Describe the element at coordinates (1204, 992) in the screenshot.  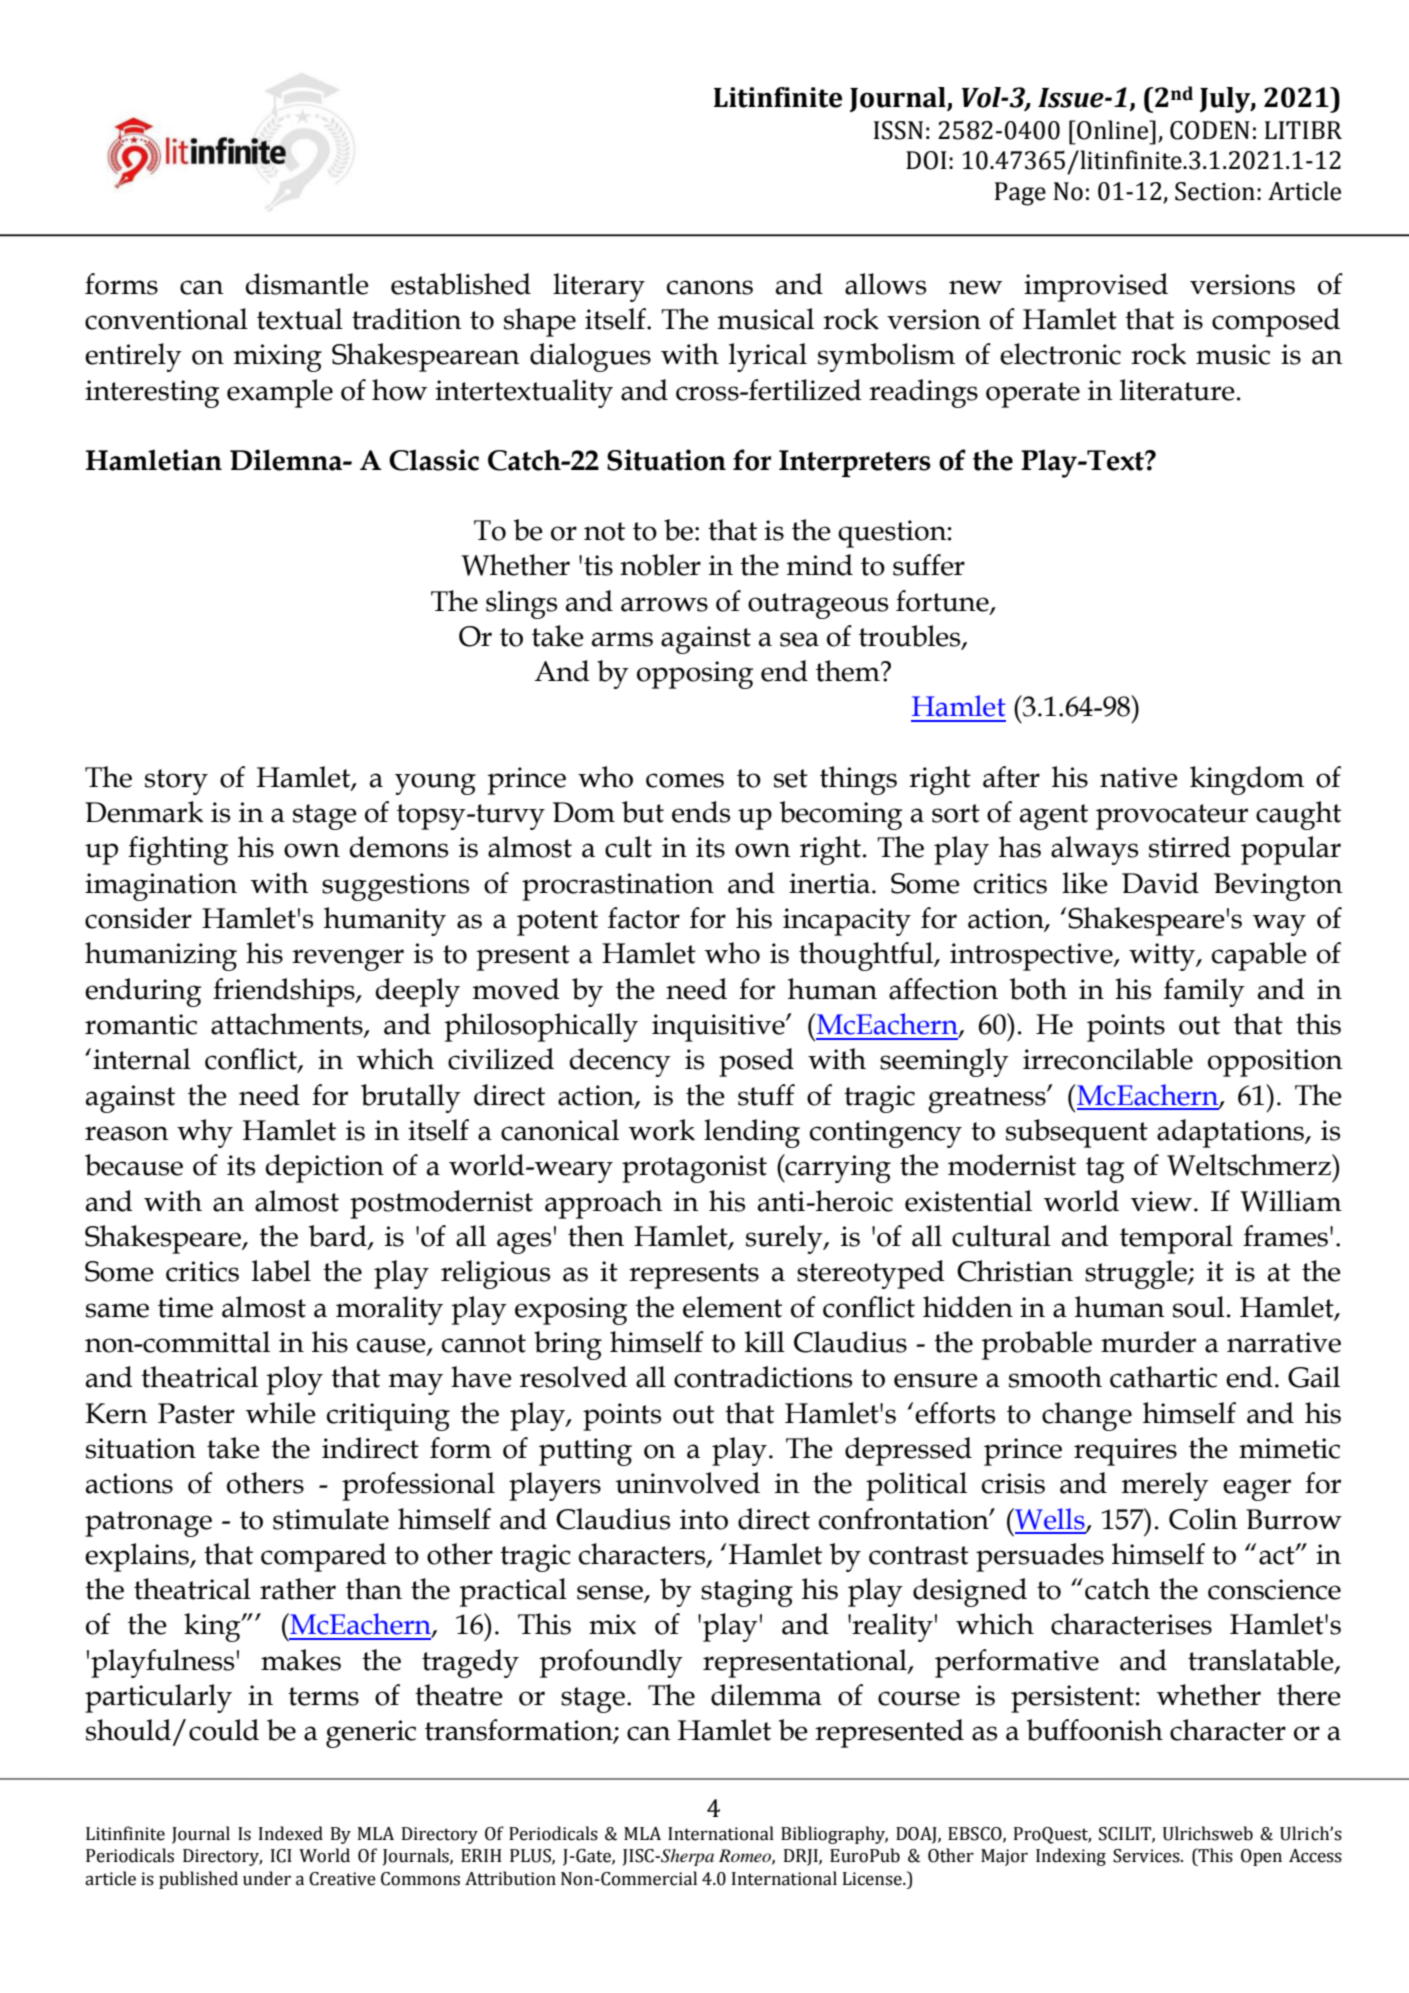
I see `family` at that location.
